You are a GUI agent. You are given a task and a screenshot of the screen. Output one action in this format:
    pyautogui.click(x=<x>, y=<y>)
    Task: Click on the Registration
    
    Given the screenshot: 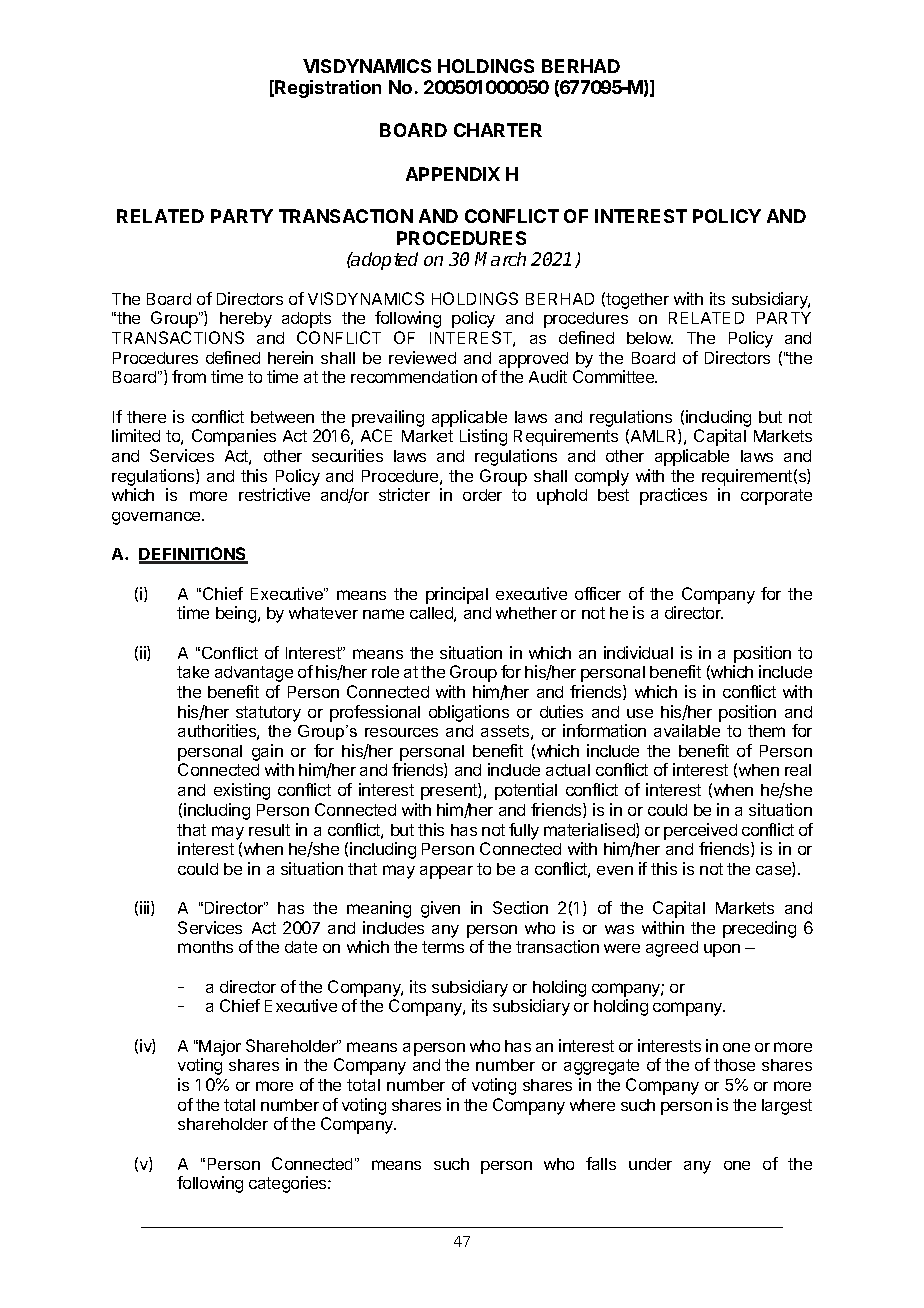 What is the action you would take?
    pyautogui.click(x=328, y=89)
